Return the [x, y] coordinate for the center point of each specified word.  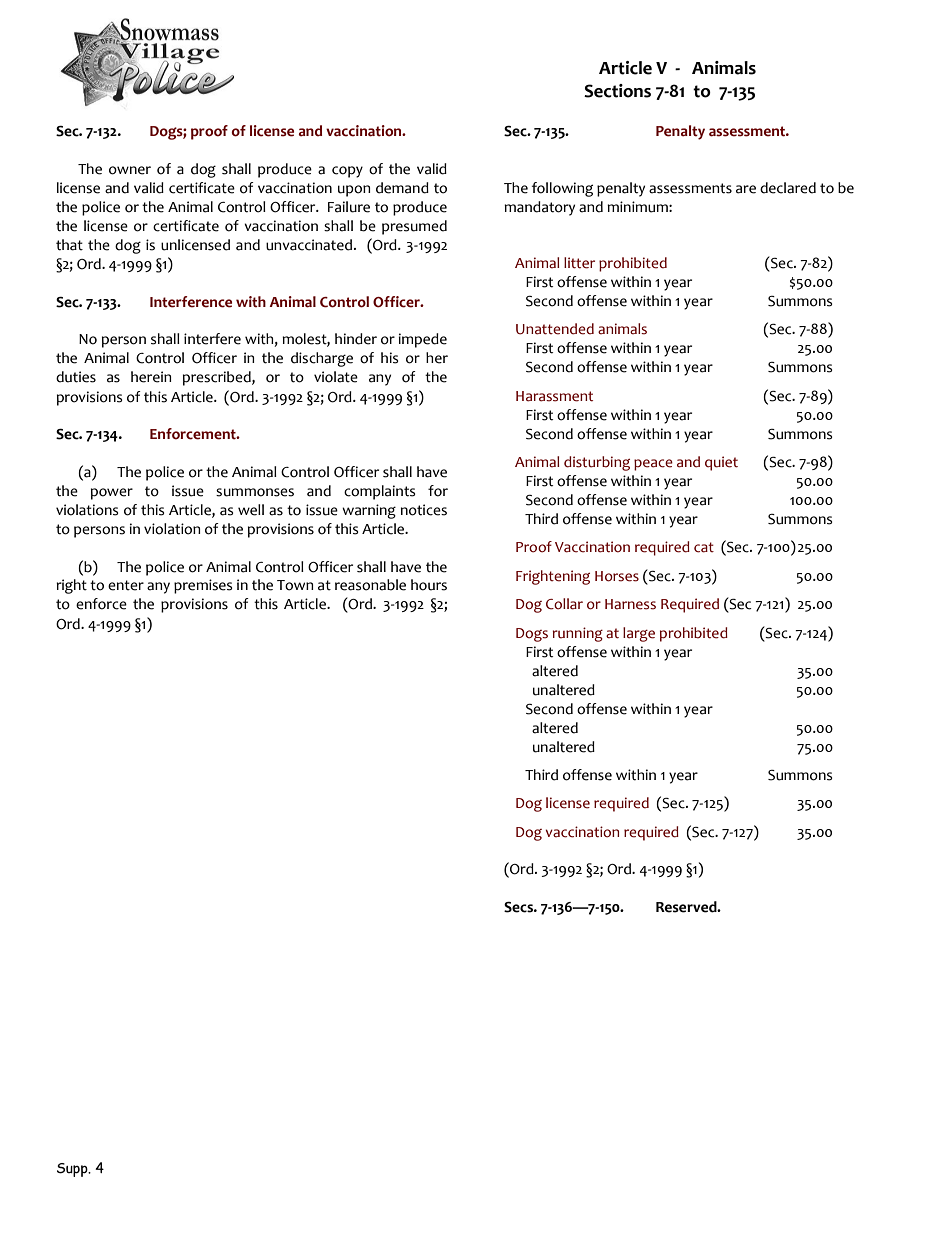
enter [126, 585]
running [577, 634]
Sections [617, 91]
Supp [73, 1170]
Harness [630, 604]
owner [130, 170]
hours [429, 585]
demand [402, 188]
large [639, 634]
